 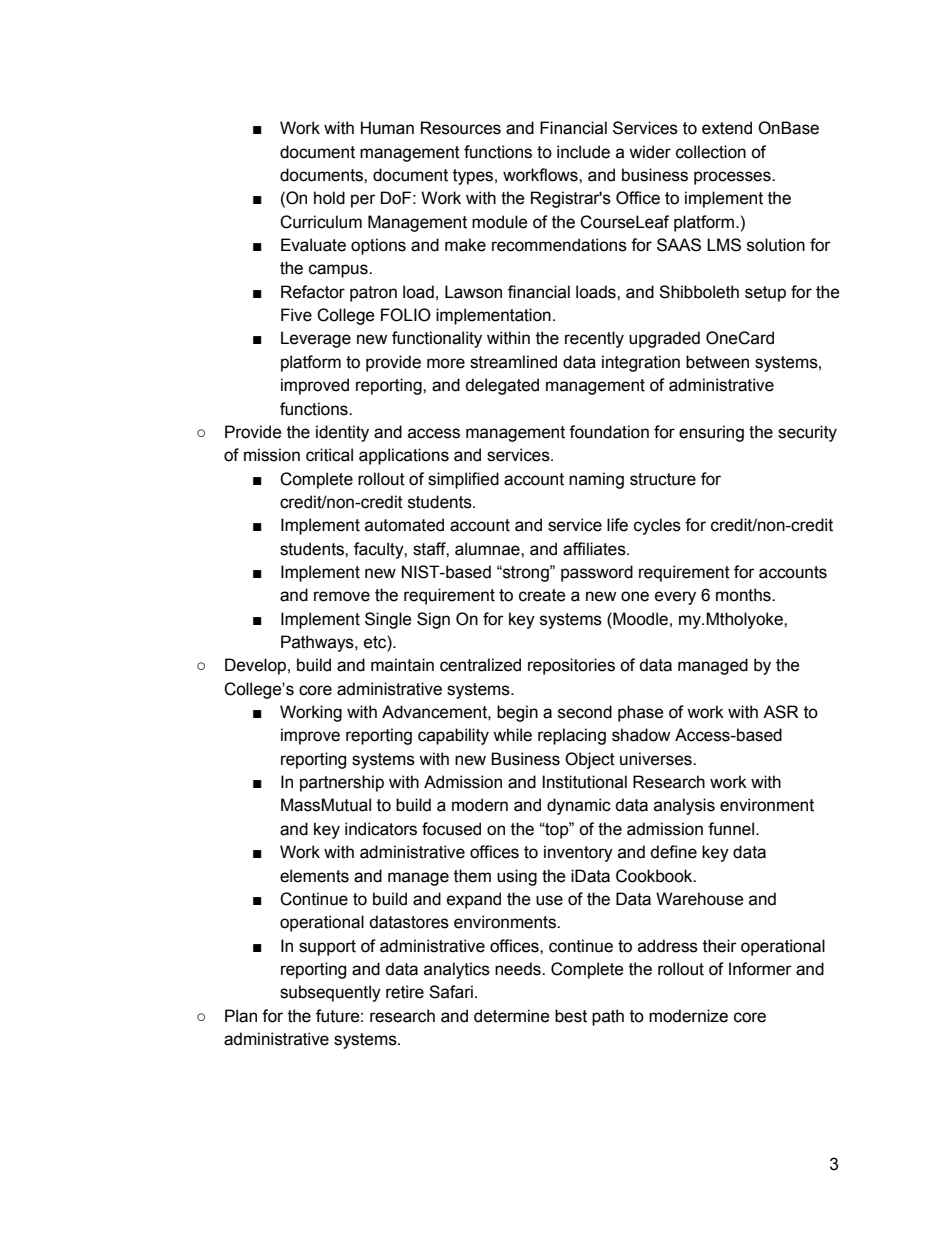 What do you see at coordinates (513, 362) in the document?
I see `streamlined` at bounding box center [513, 362].
